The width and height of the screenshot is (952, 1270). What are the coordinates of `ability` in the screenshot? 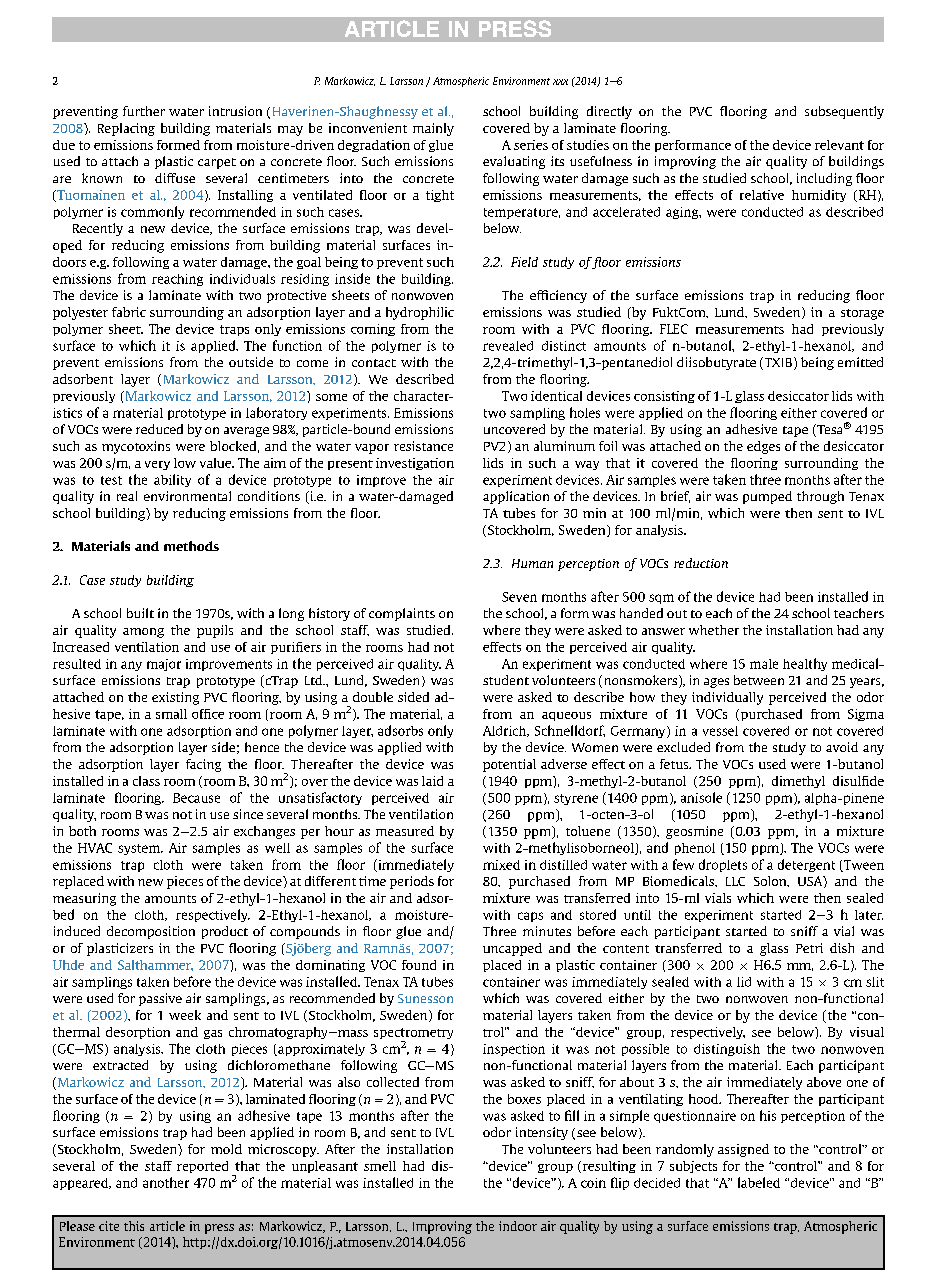 It's located at (172, 480).
